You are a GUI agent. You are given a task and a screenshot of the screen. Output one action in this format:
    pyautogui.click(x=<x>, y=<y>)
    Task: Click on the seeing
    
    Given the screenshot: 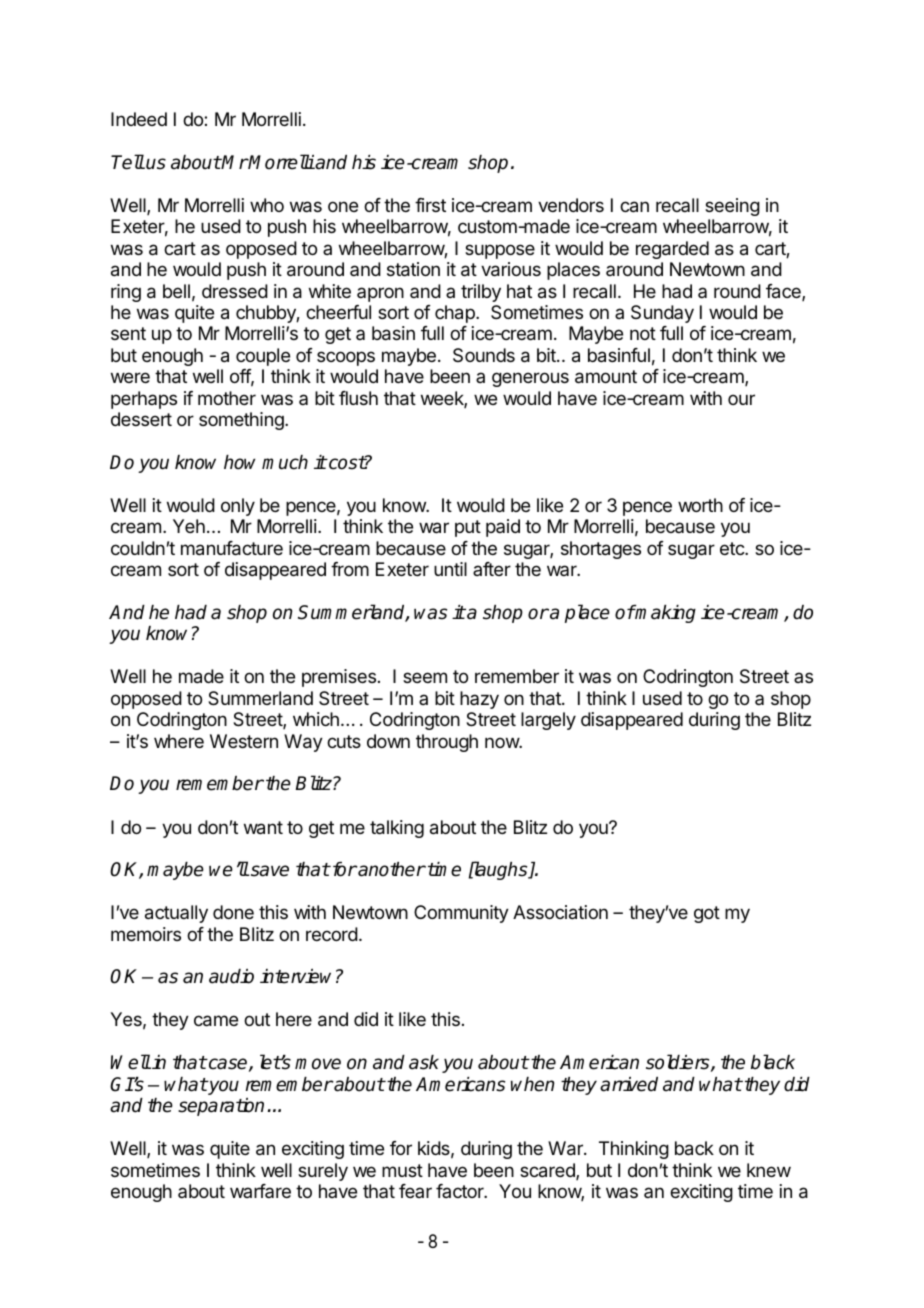 What is the action you would take?
    pyautogui.click(x=732, y=207)
